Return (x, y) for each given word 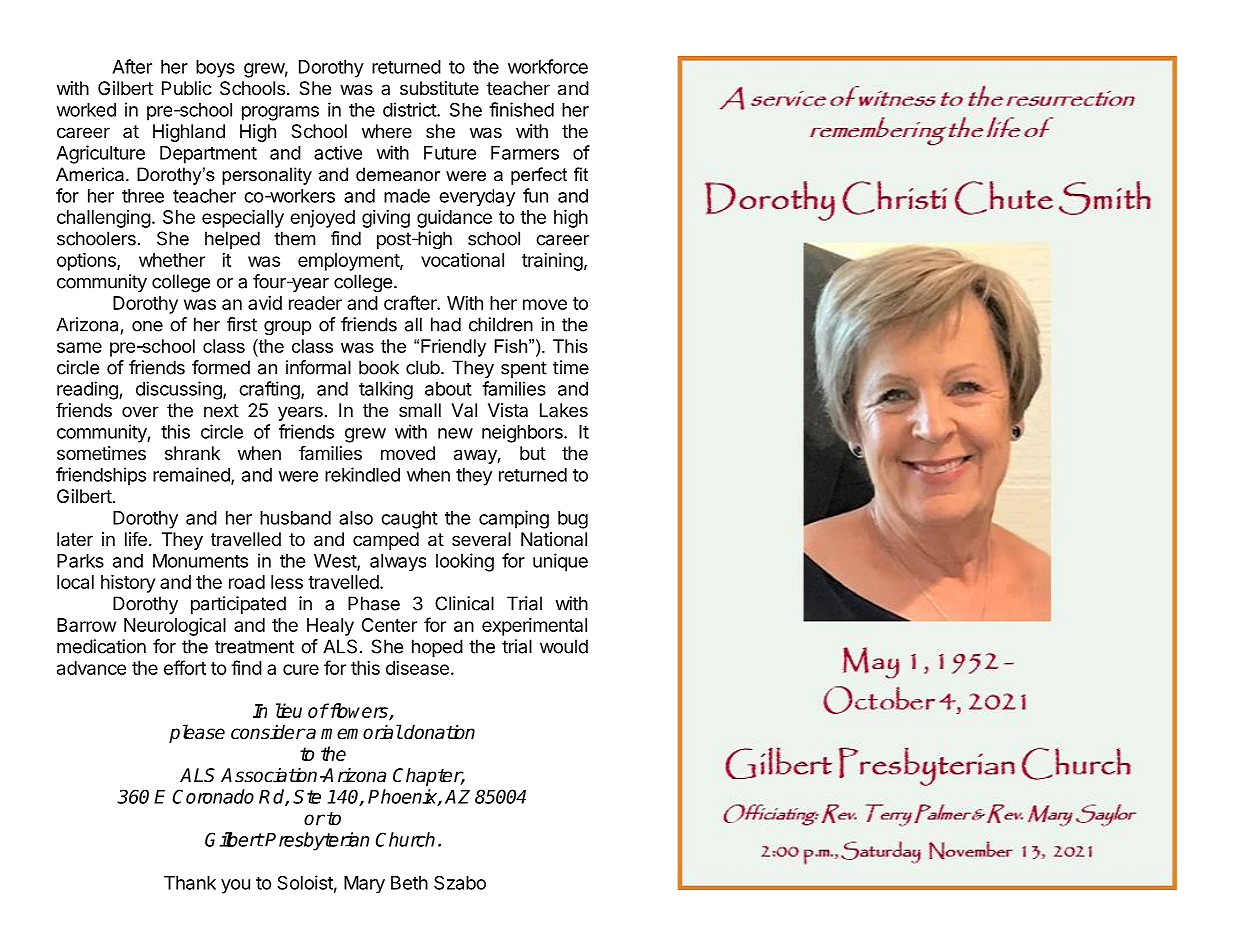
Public (187, 88)
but (533, 453)
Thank (190, 883)
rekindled (362, 474)
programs (280, 113)
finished (521, 109)
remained (192, 475)
